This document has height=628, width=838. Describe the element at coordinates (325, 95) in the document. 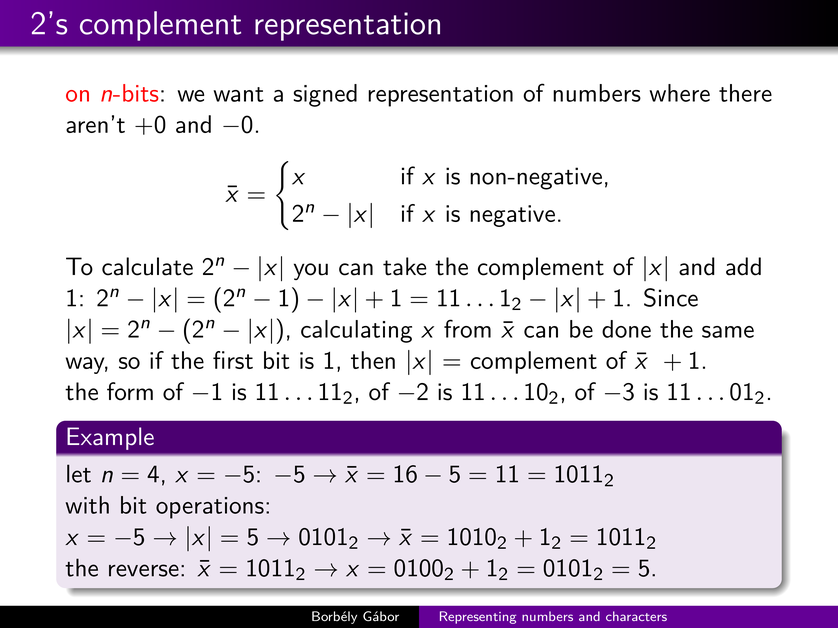

I see `signed` at that location.
